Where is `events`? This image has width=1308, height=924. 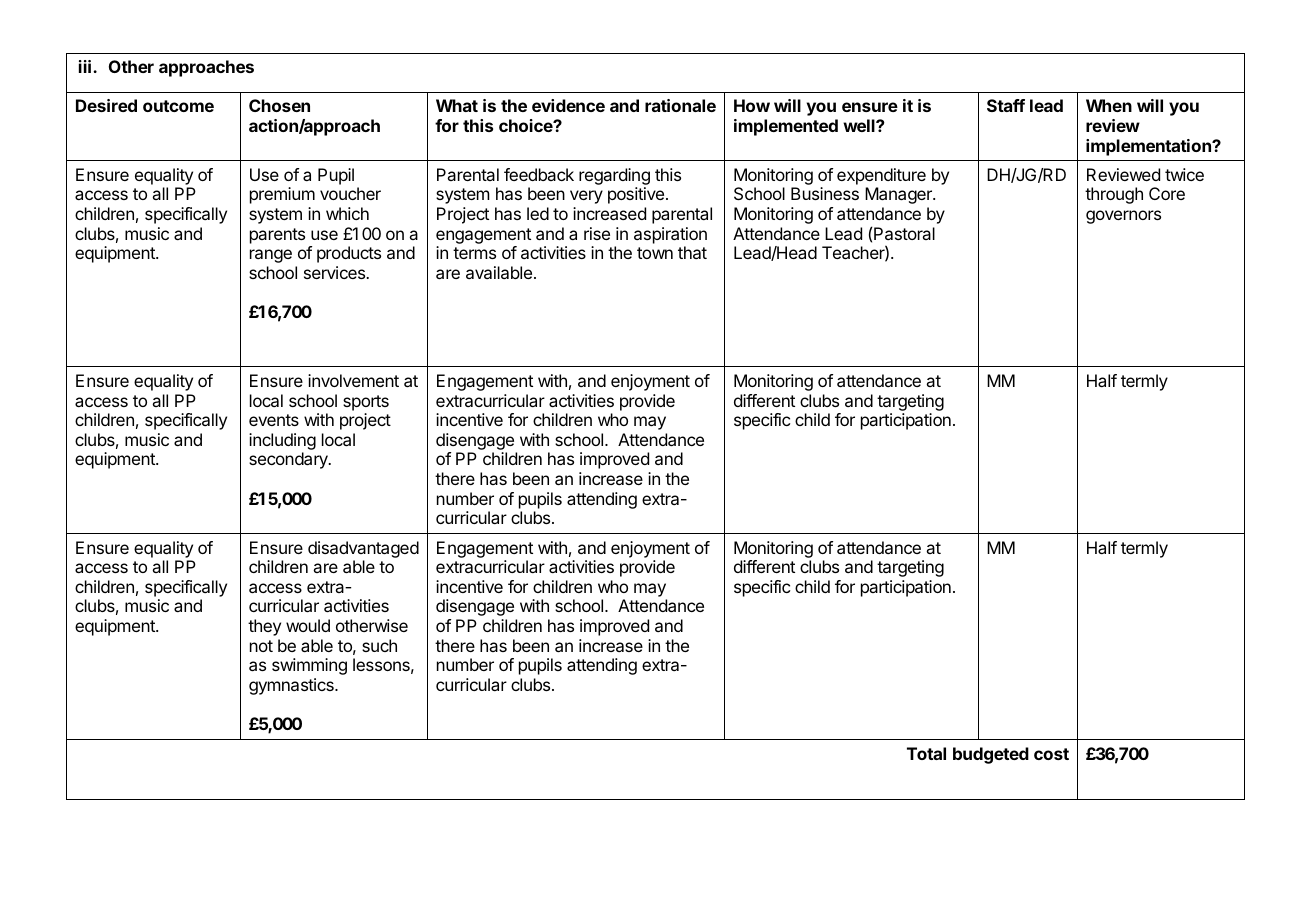 events is located at coordinates (274, 420).
